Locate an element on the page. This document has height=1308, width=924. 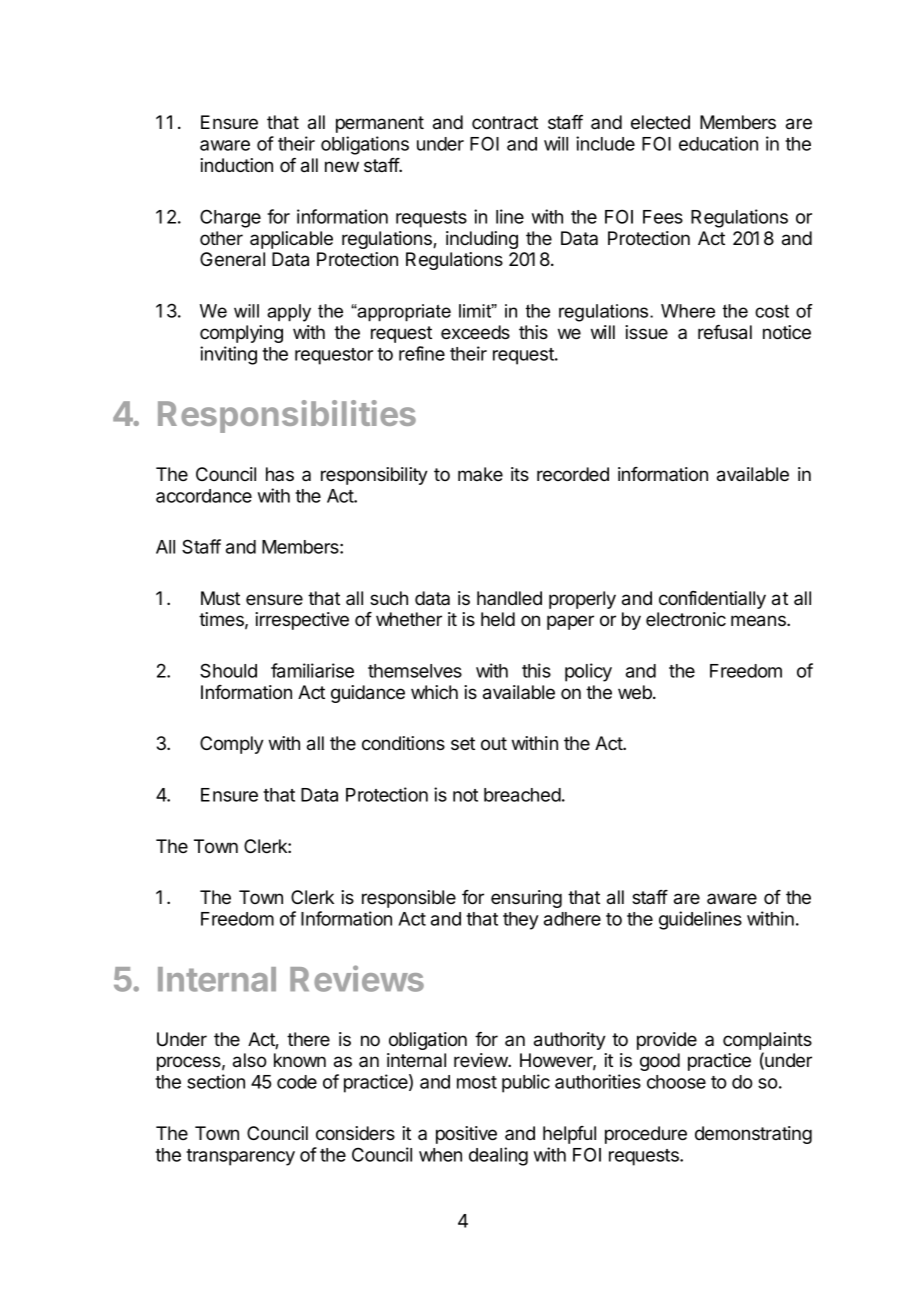
irrespective is located at coordinates (302, 621).
